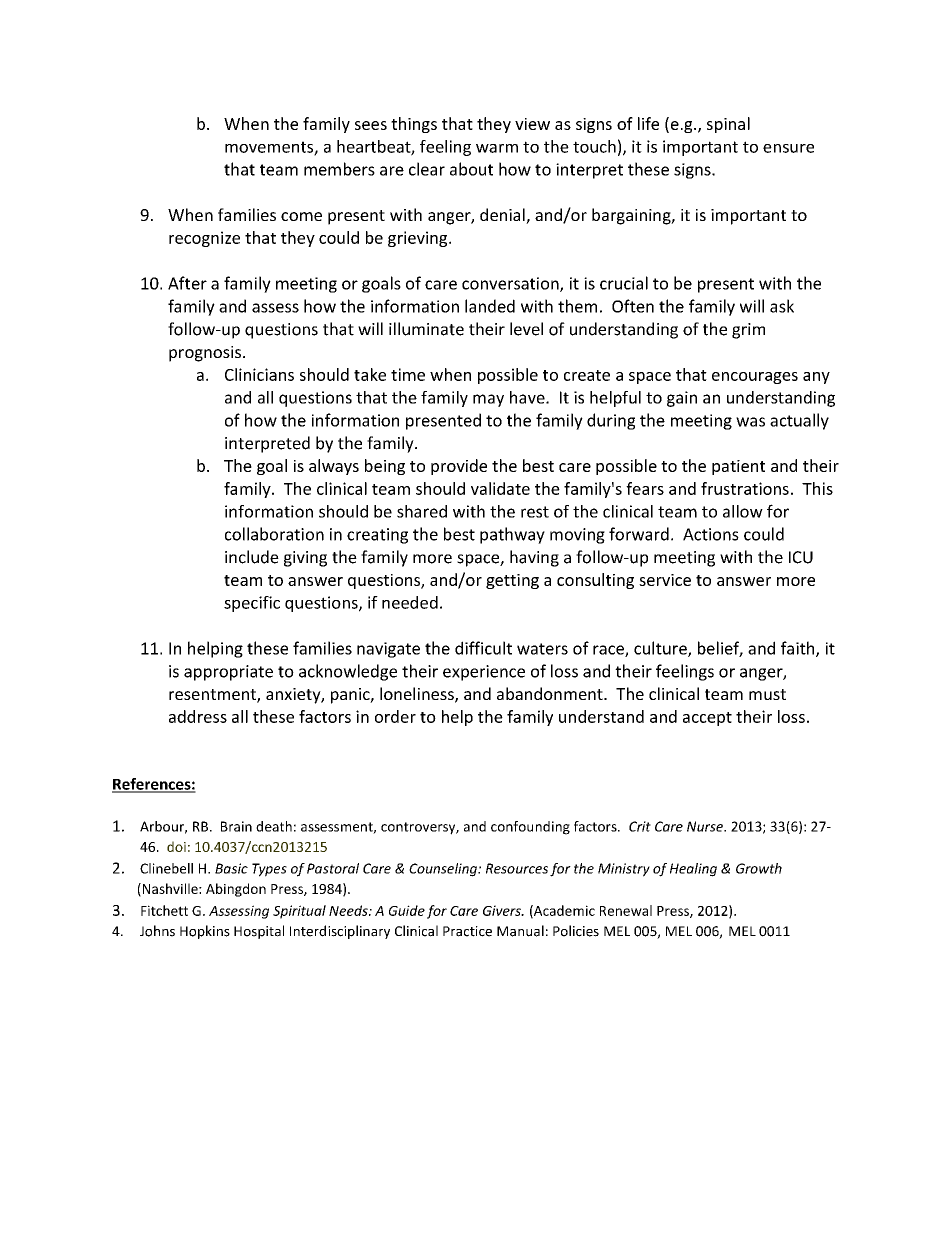 This image has height=1233, width=952. Describe the element at coordinates (512, 535) in the image. I see `pathway` at that location.
